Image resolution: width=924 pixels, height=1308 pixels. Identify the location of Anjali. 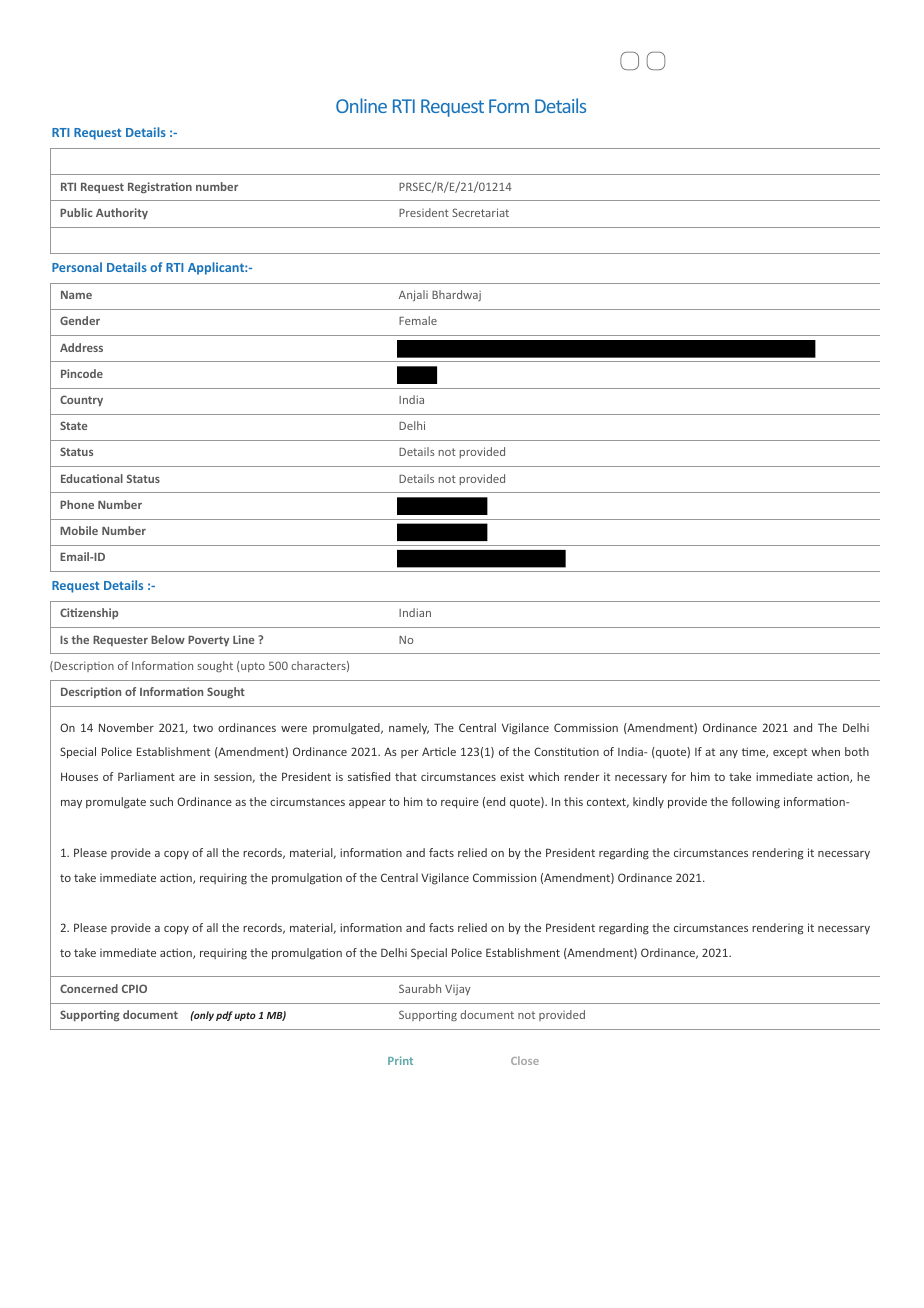
(413, 296).
